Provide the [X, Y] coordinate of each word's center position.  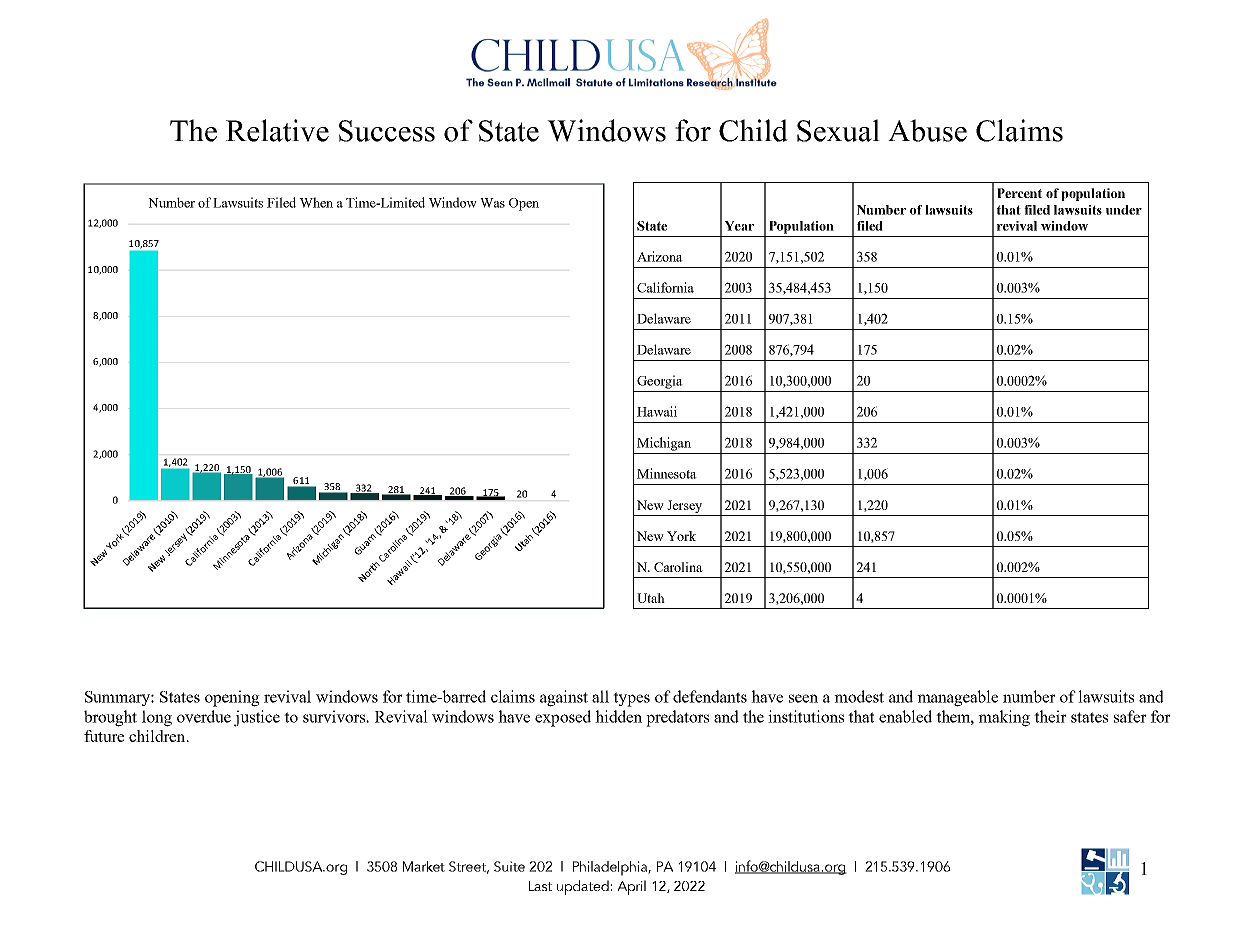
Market [424, 866]
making [1004, 718]
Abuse [927, 130]
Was [492, 203]
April [631, 887]
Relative [277, 130]
